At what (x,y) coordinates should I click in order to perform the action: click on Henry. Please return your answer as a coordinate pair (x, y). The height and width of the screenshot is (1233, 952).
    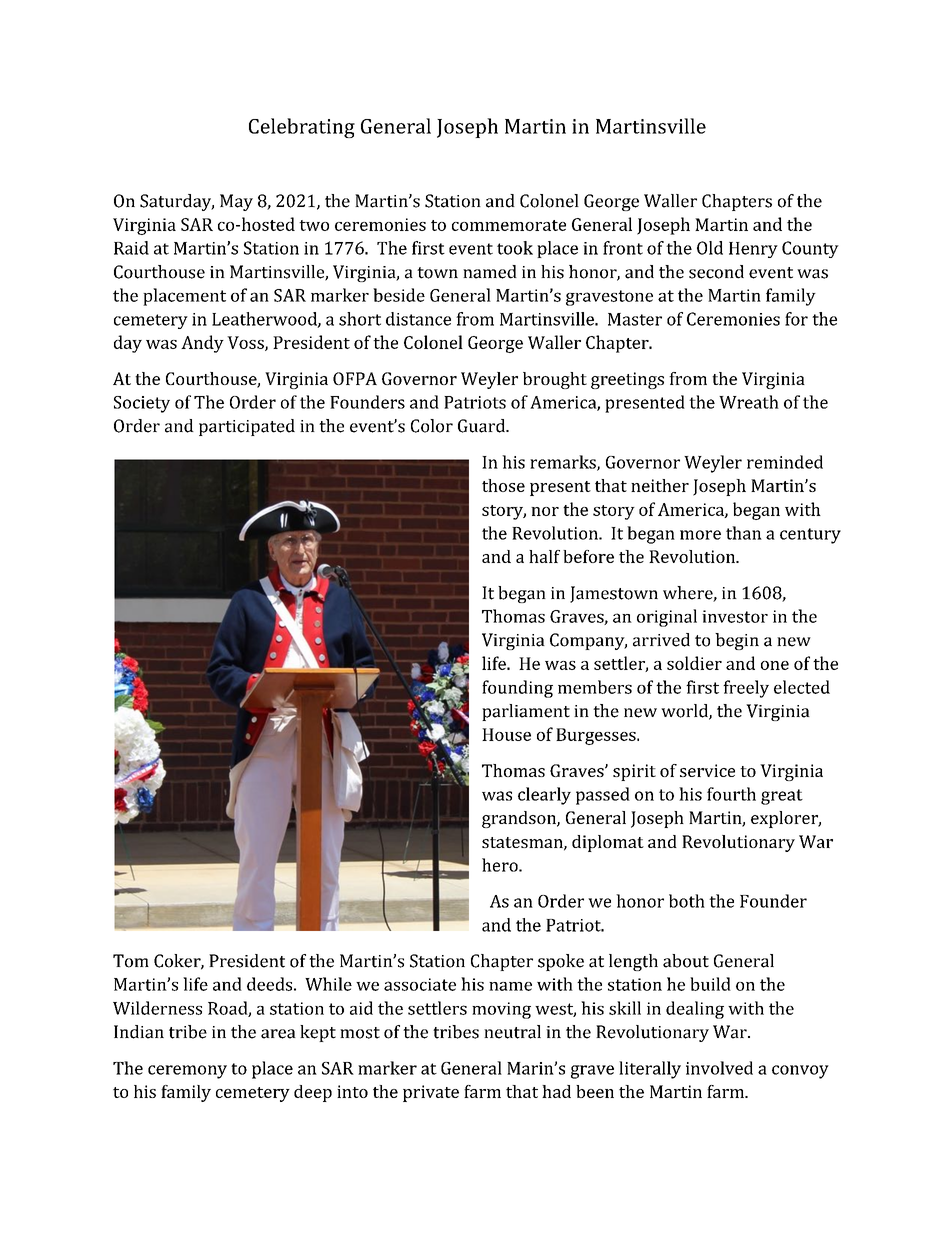
    Looking at the image, I should click on (753, 250).
